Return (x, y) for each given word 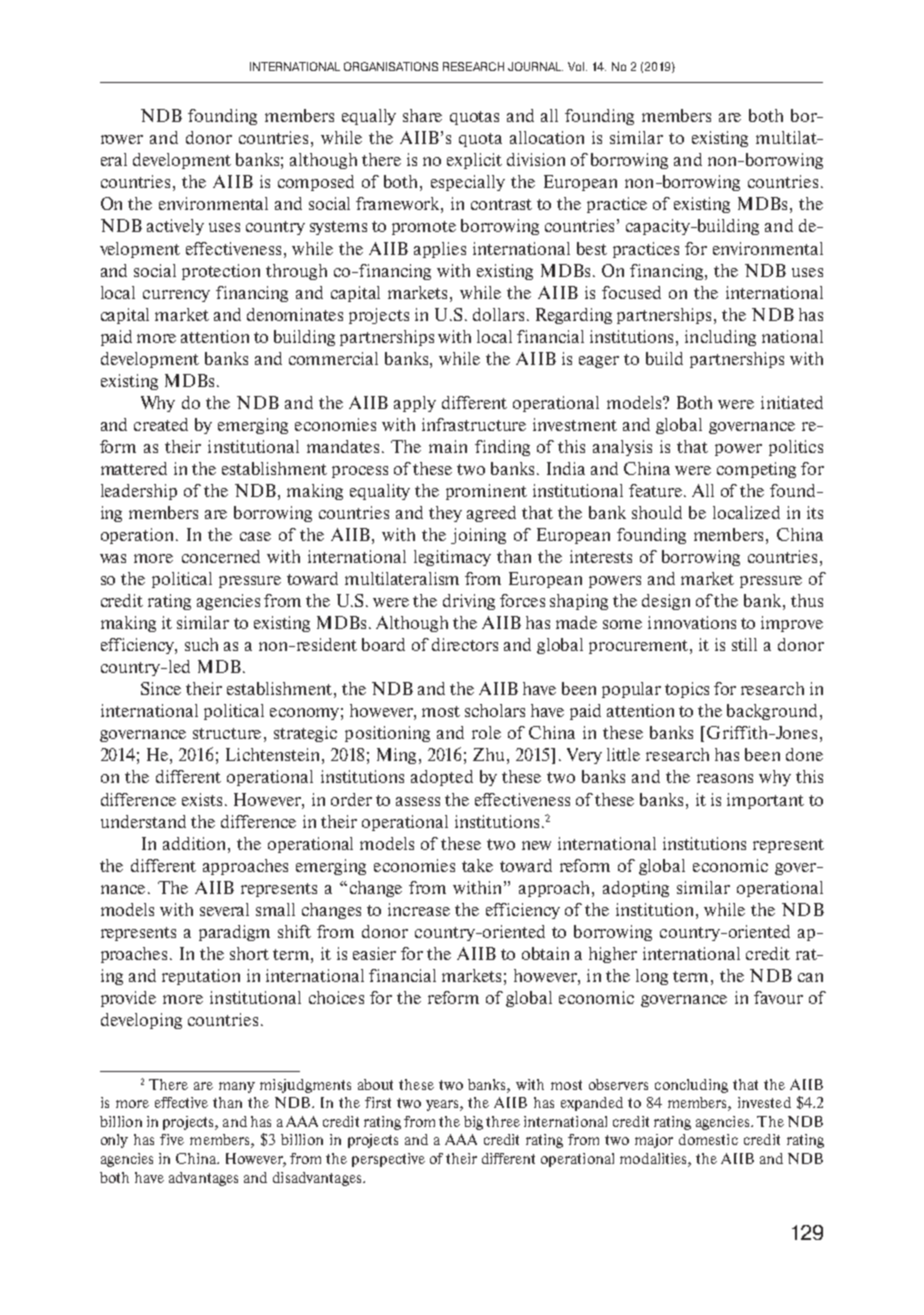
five (172, 1139)
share (422, 115)
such (201, 644)
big (473, 1123)
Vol (577, 66)
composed (316, 183)
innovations (692, 622)
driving (469, 602)
